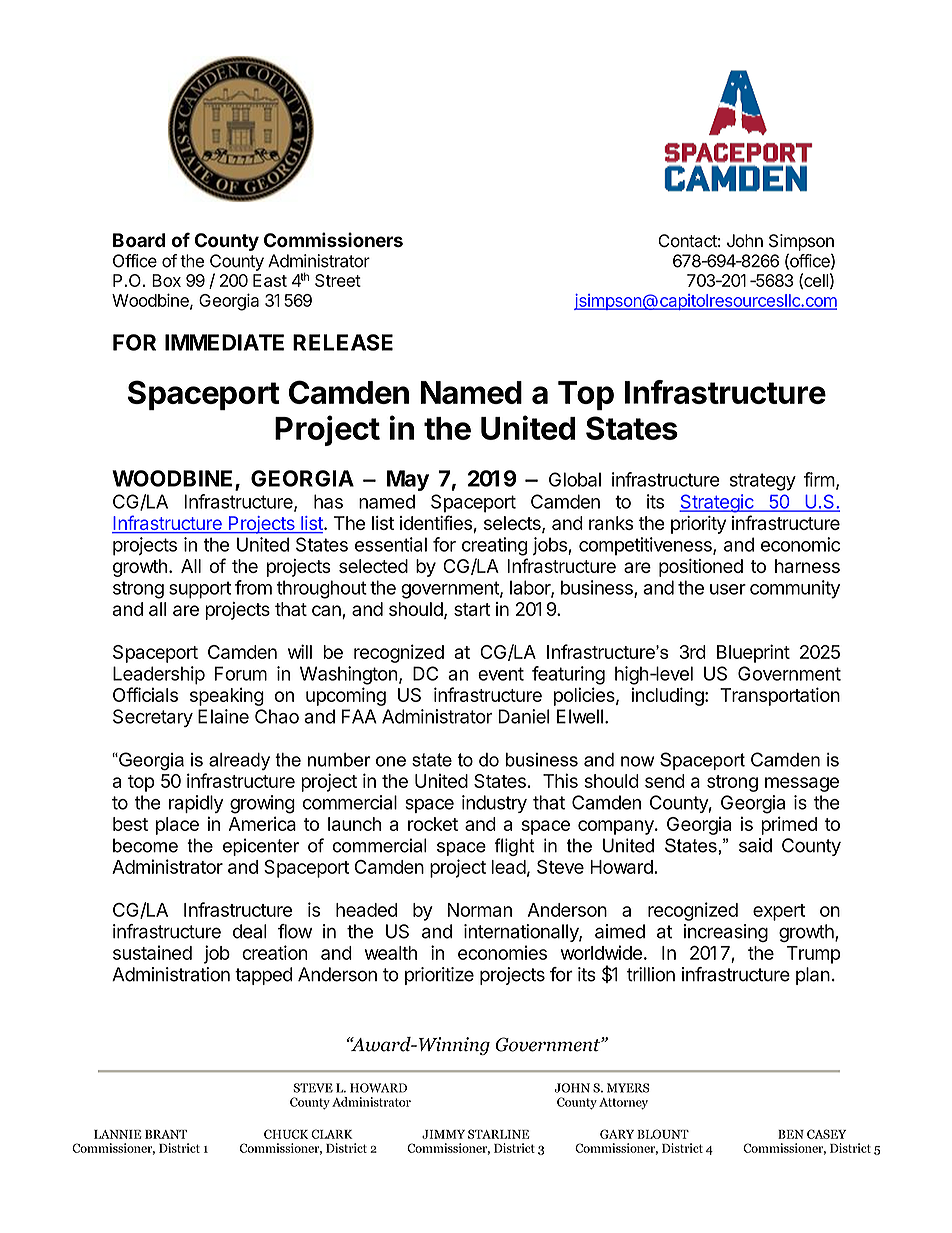 The height and width of the page is (1233, 952). What do you see at coordinates (498, 1134) in the page?
I see `STARLINE` at bounding box center [498, 1134].
